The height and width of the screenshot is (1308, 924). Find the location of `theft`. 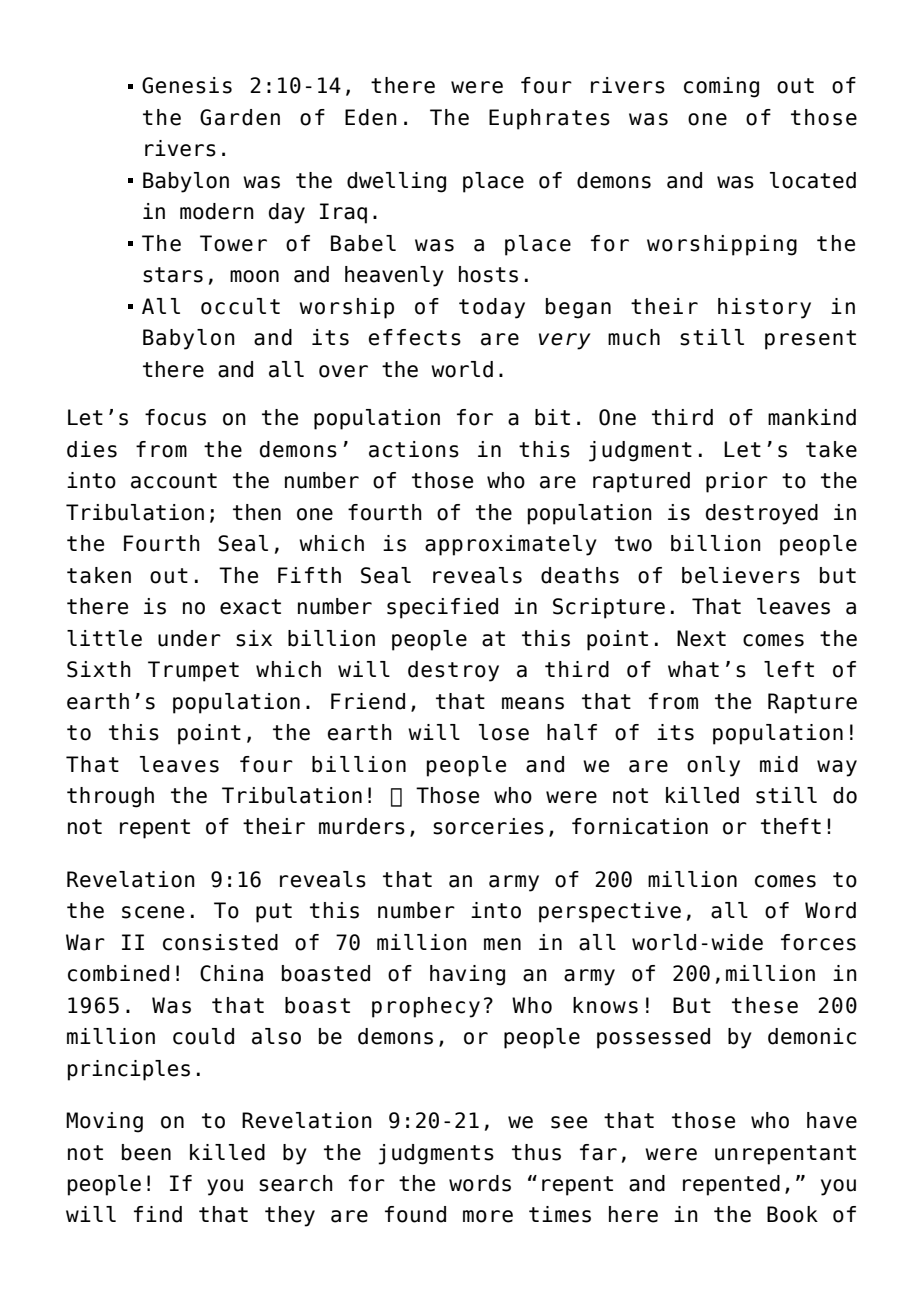

theft is located at coordinates (791, 826).
